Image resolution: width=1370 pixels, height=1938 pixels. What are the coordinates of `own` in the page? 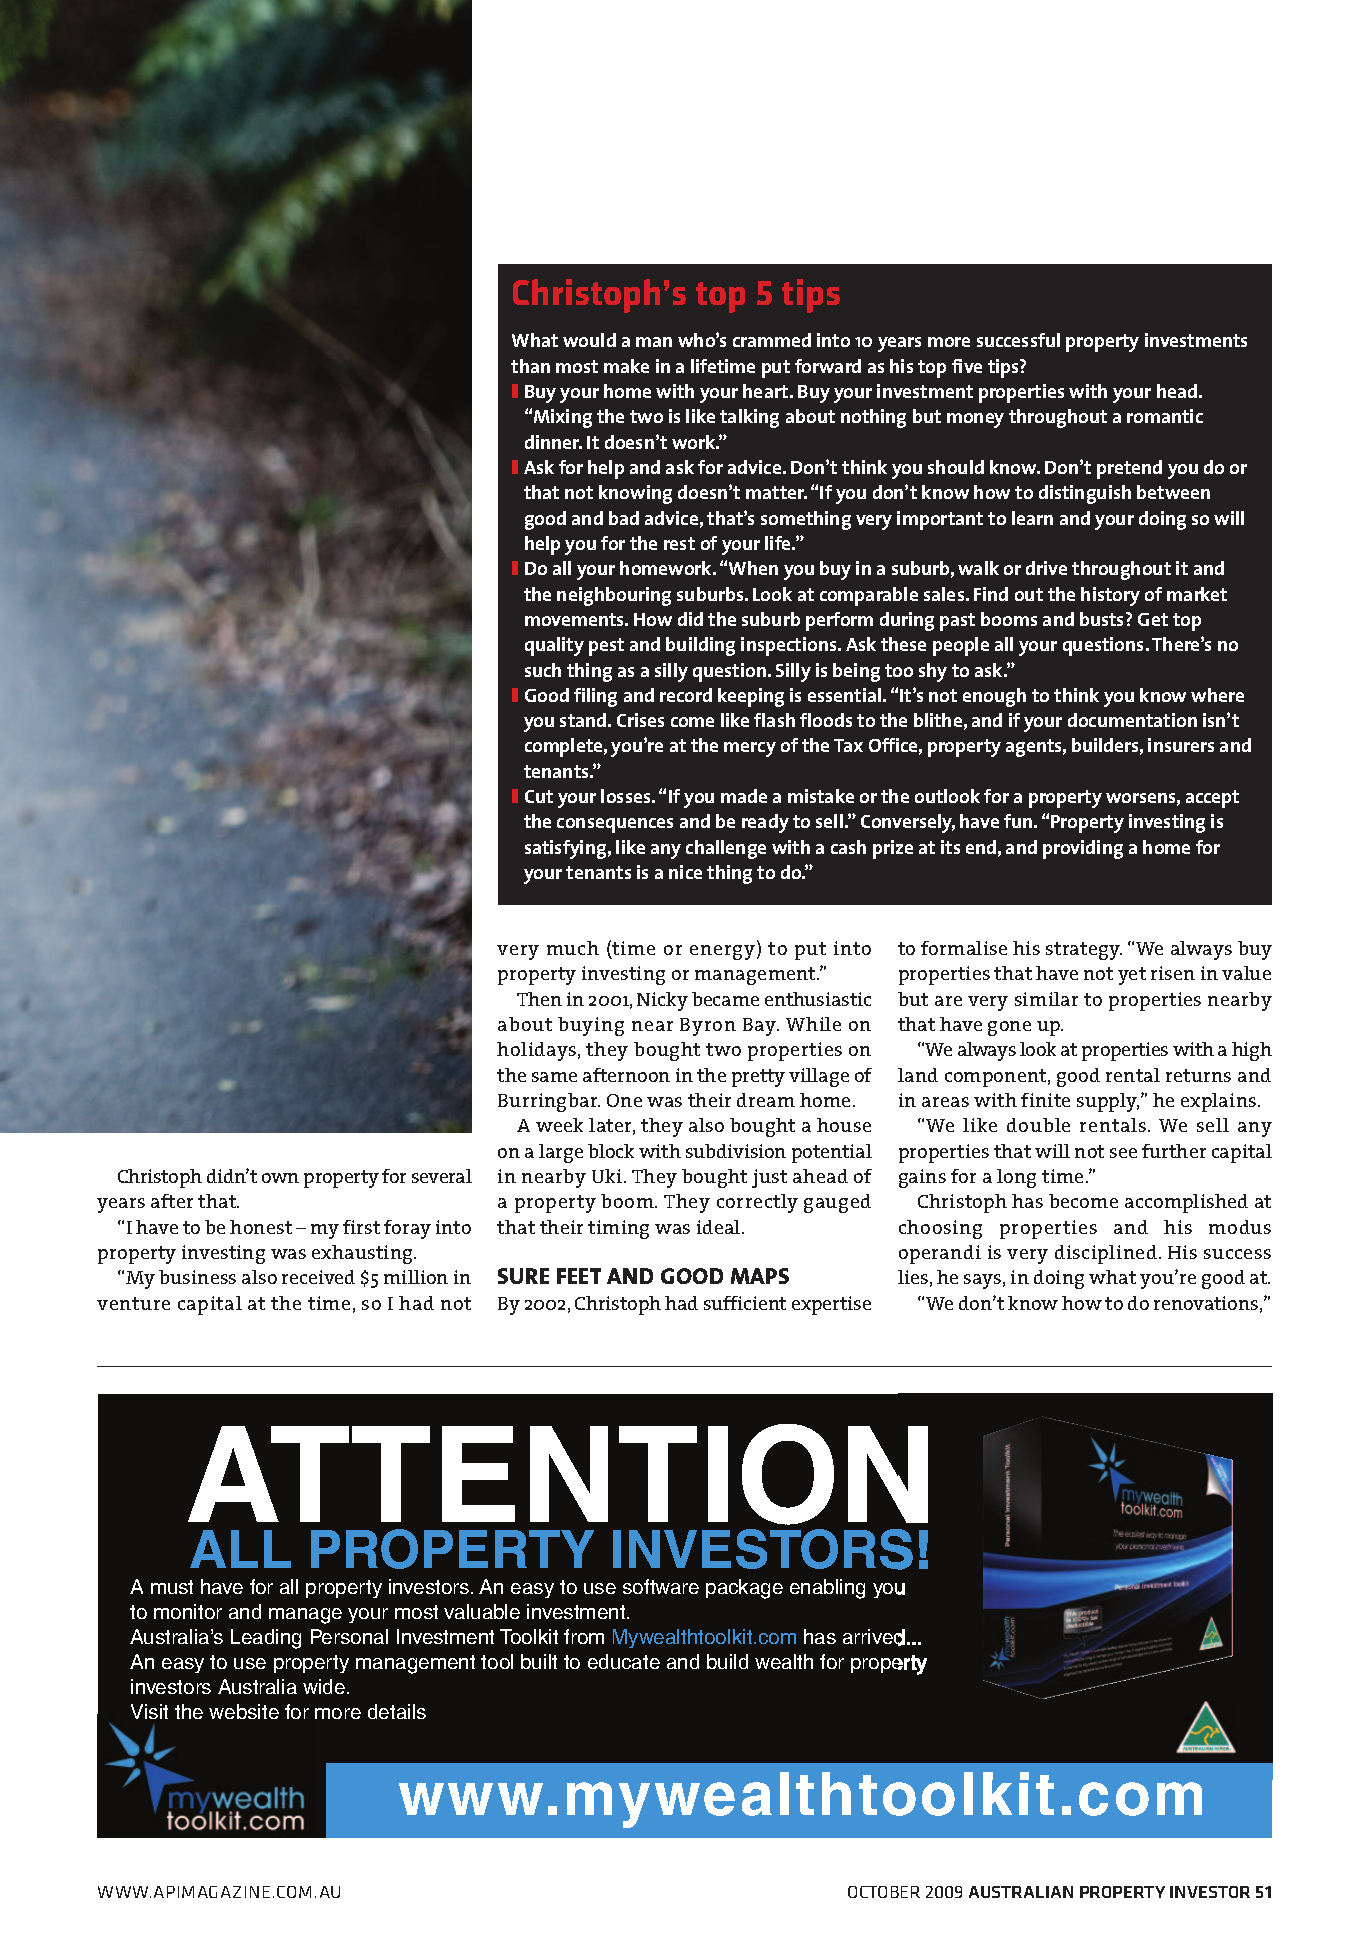 It's located at (280, 1178).
